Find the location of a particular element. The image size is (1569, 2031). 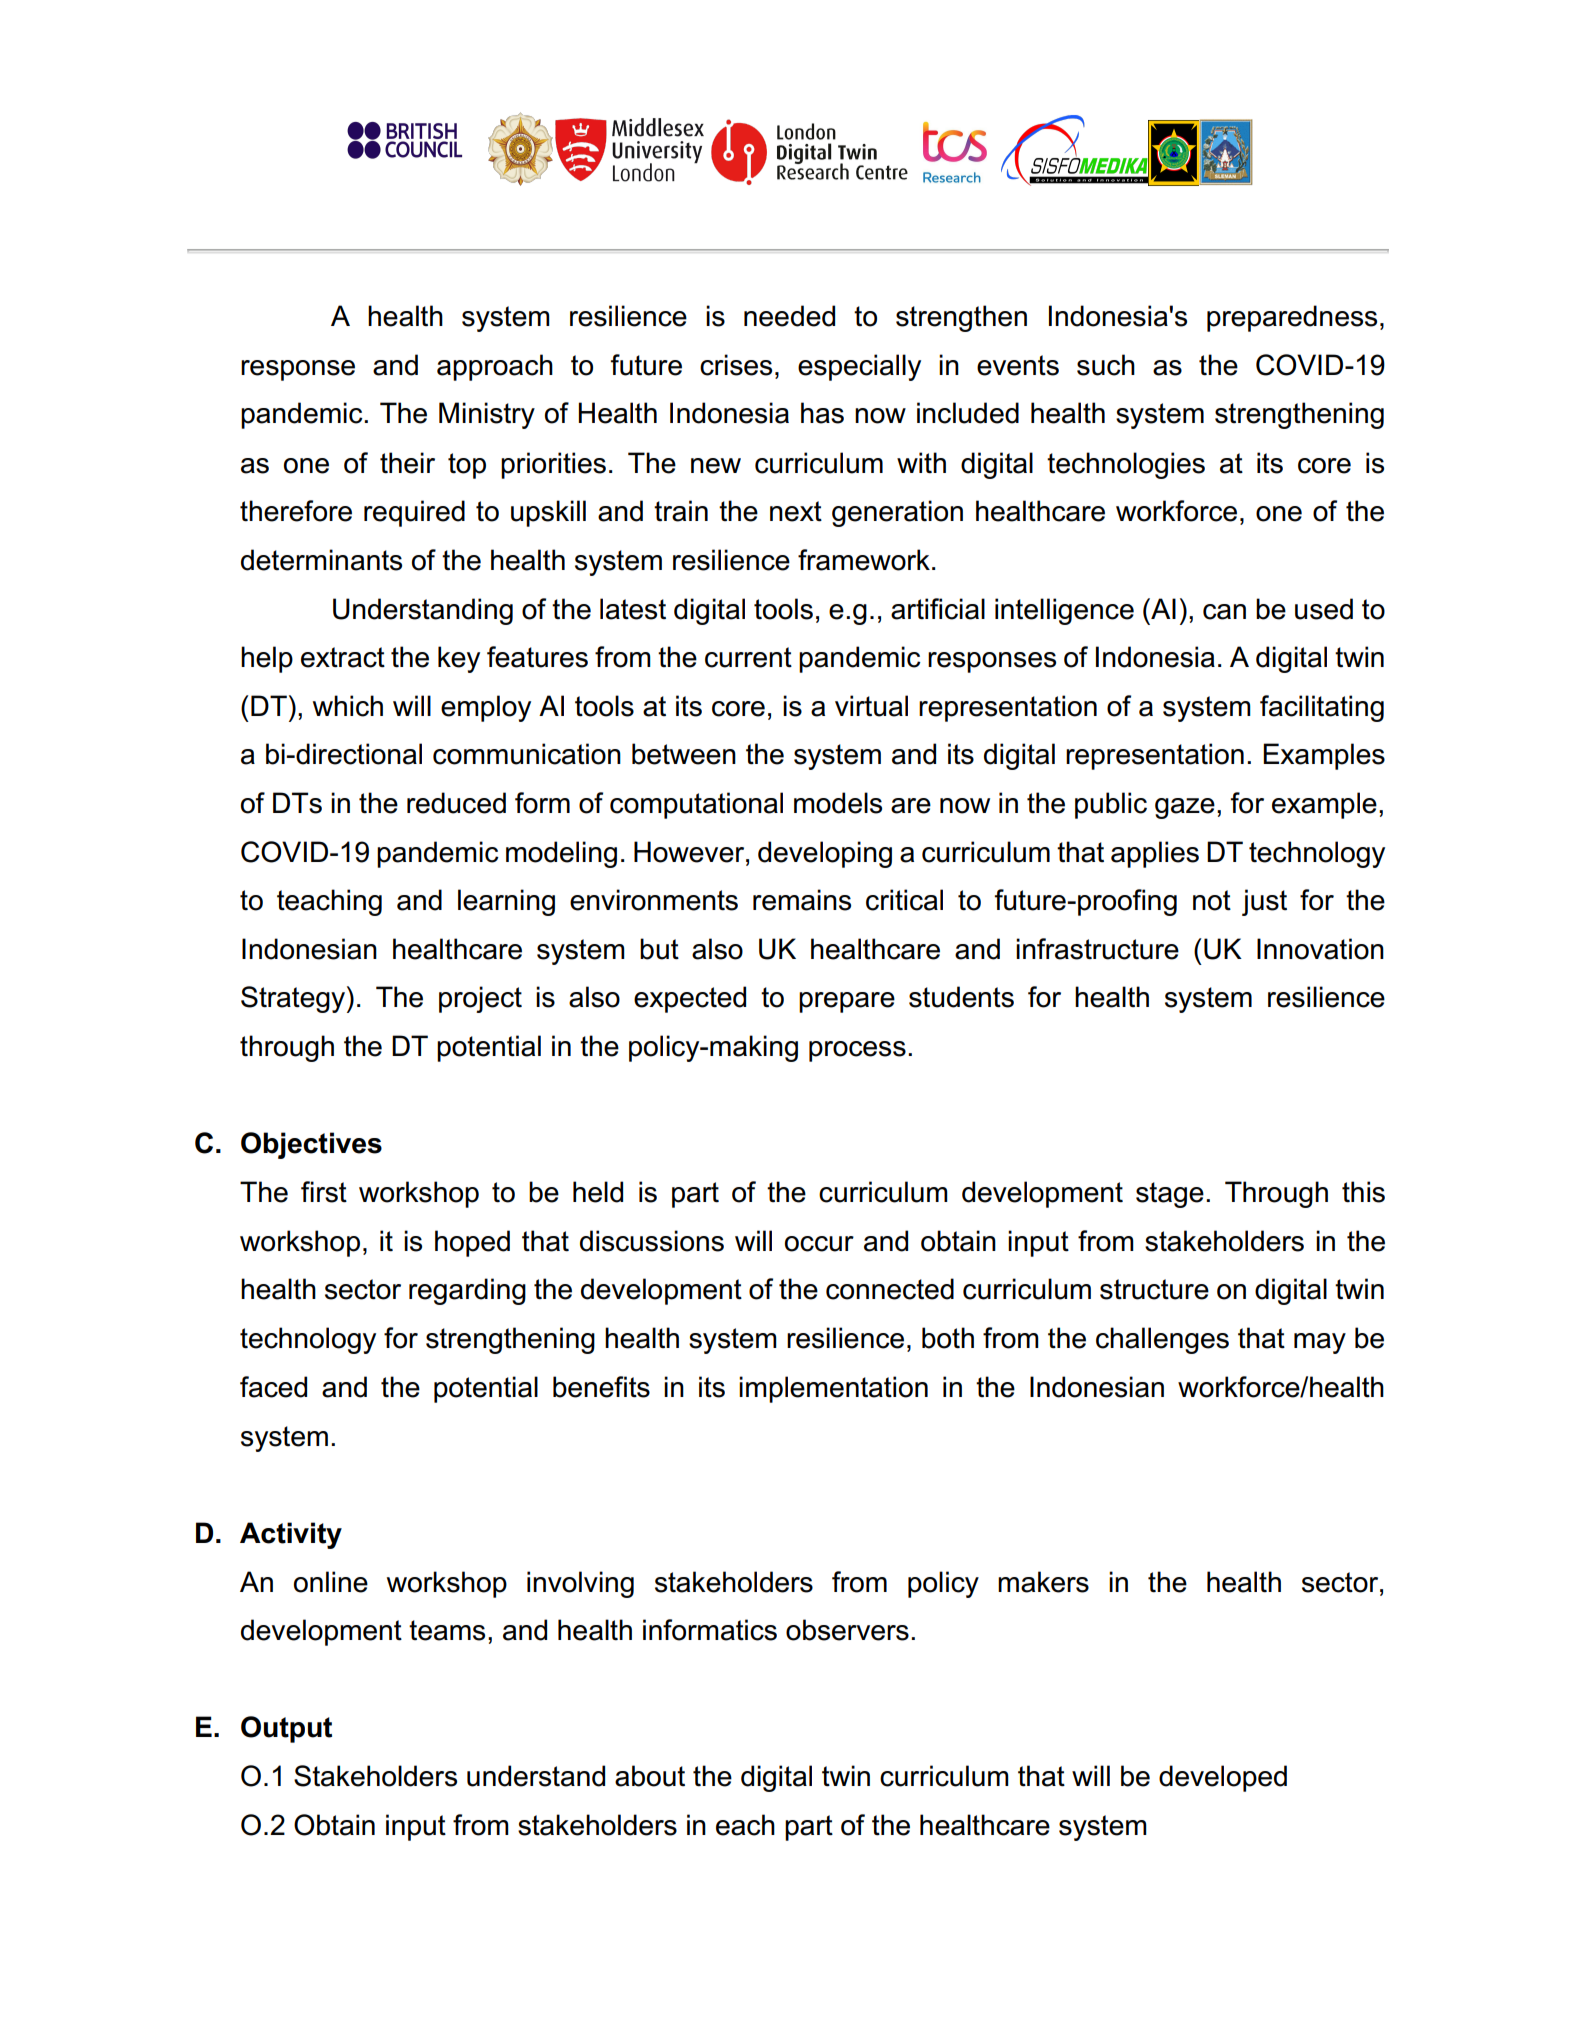

virtual is located at coordinates (871, 706).
